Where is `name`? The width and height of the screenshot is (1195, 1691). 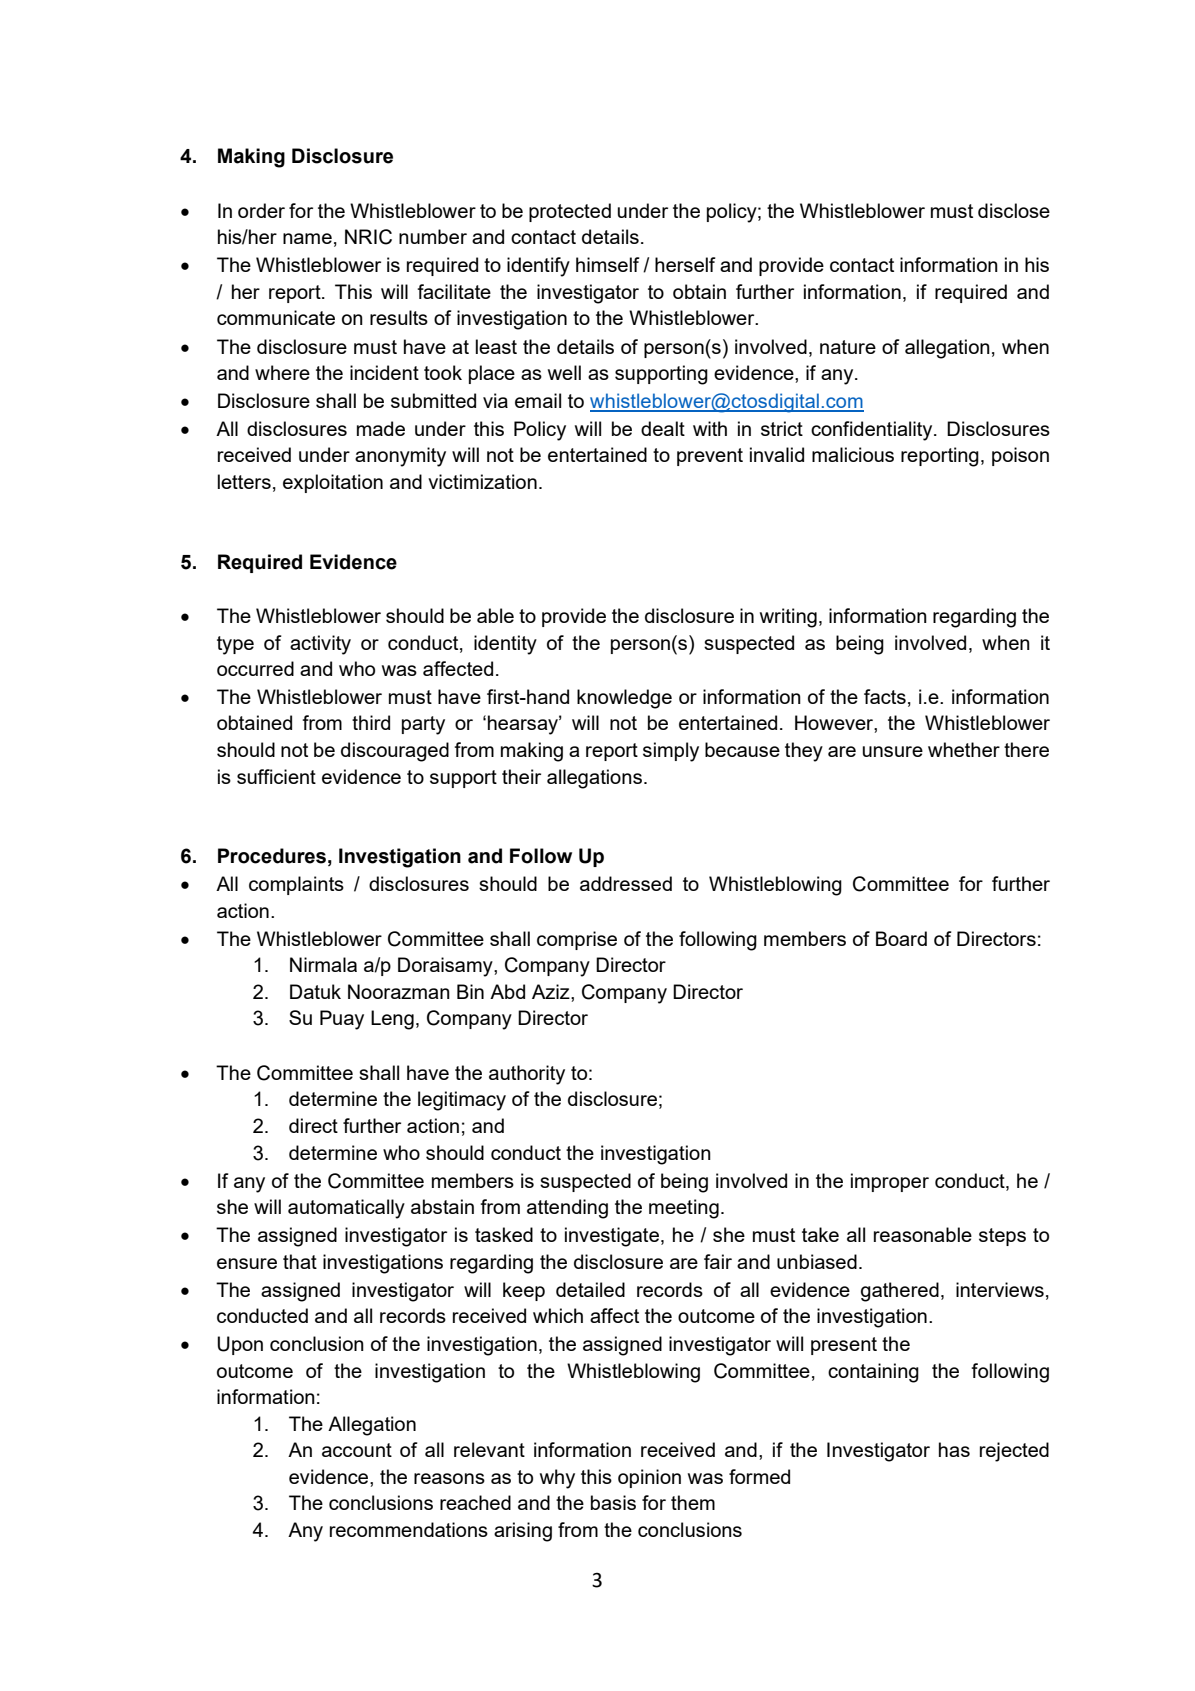
name is located at coordinates (307, 238).
